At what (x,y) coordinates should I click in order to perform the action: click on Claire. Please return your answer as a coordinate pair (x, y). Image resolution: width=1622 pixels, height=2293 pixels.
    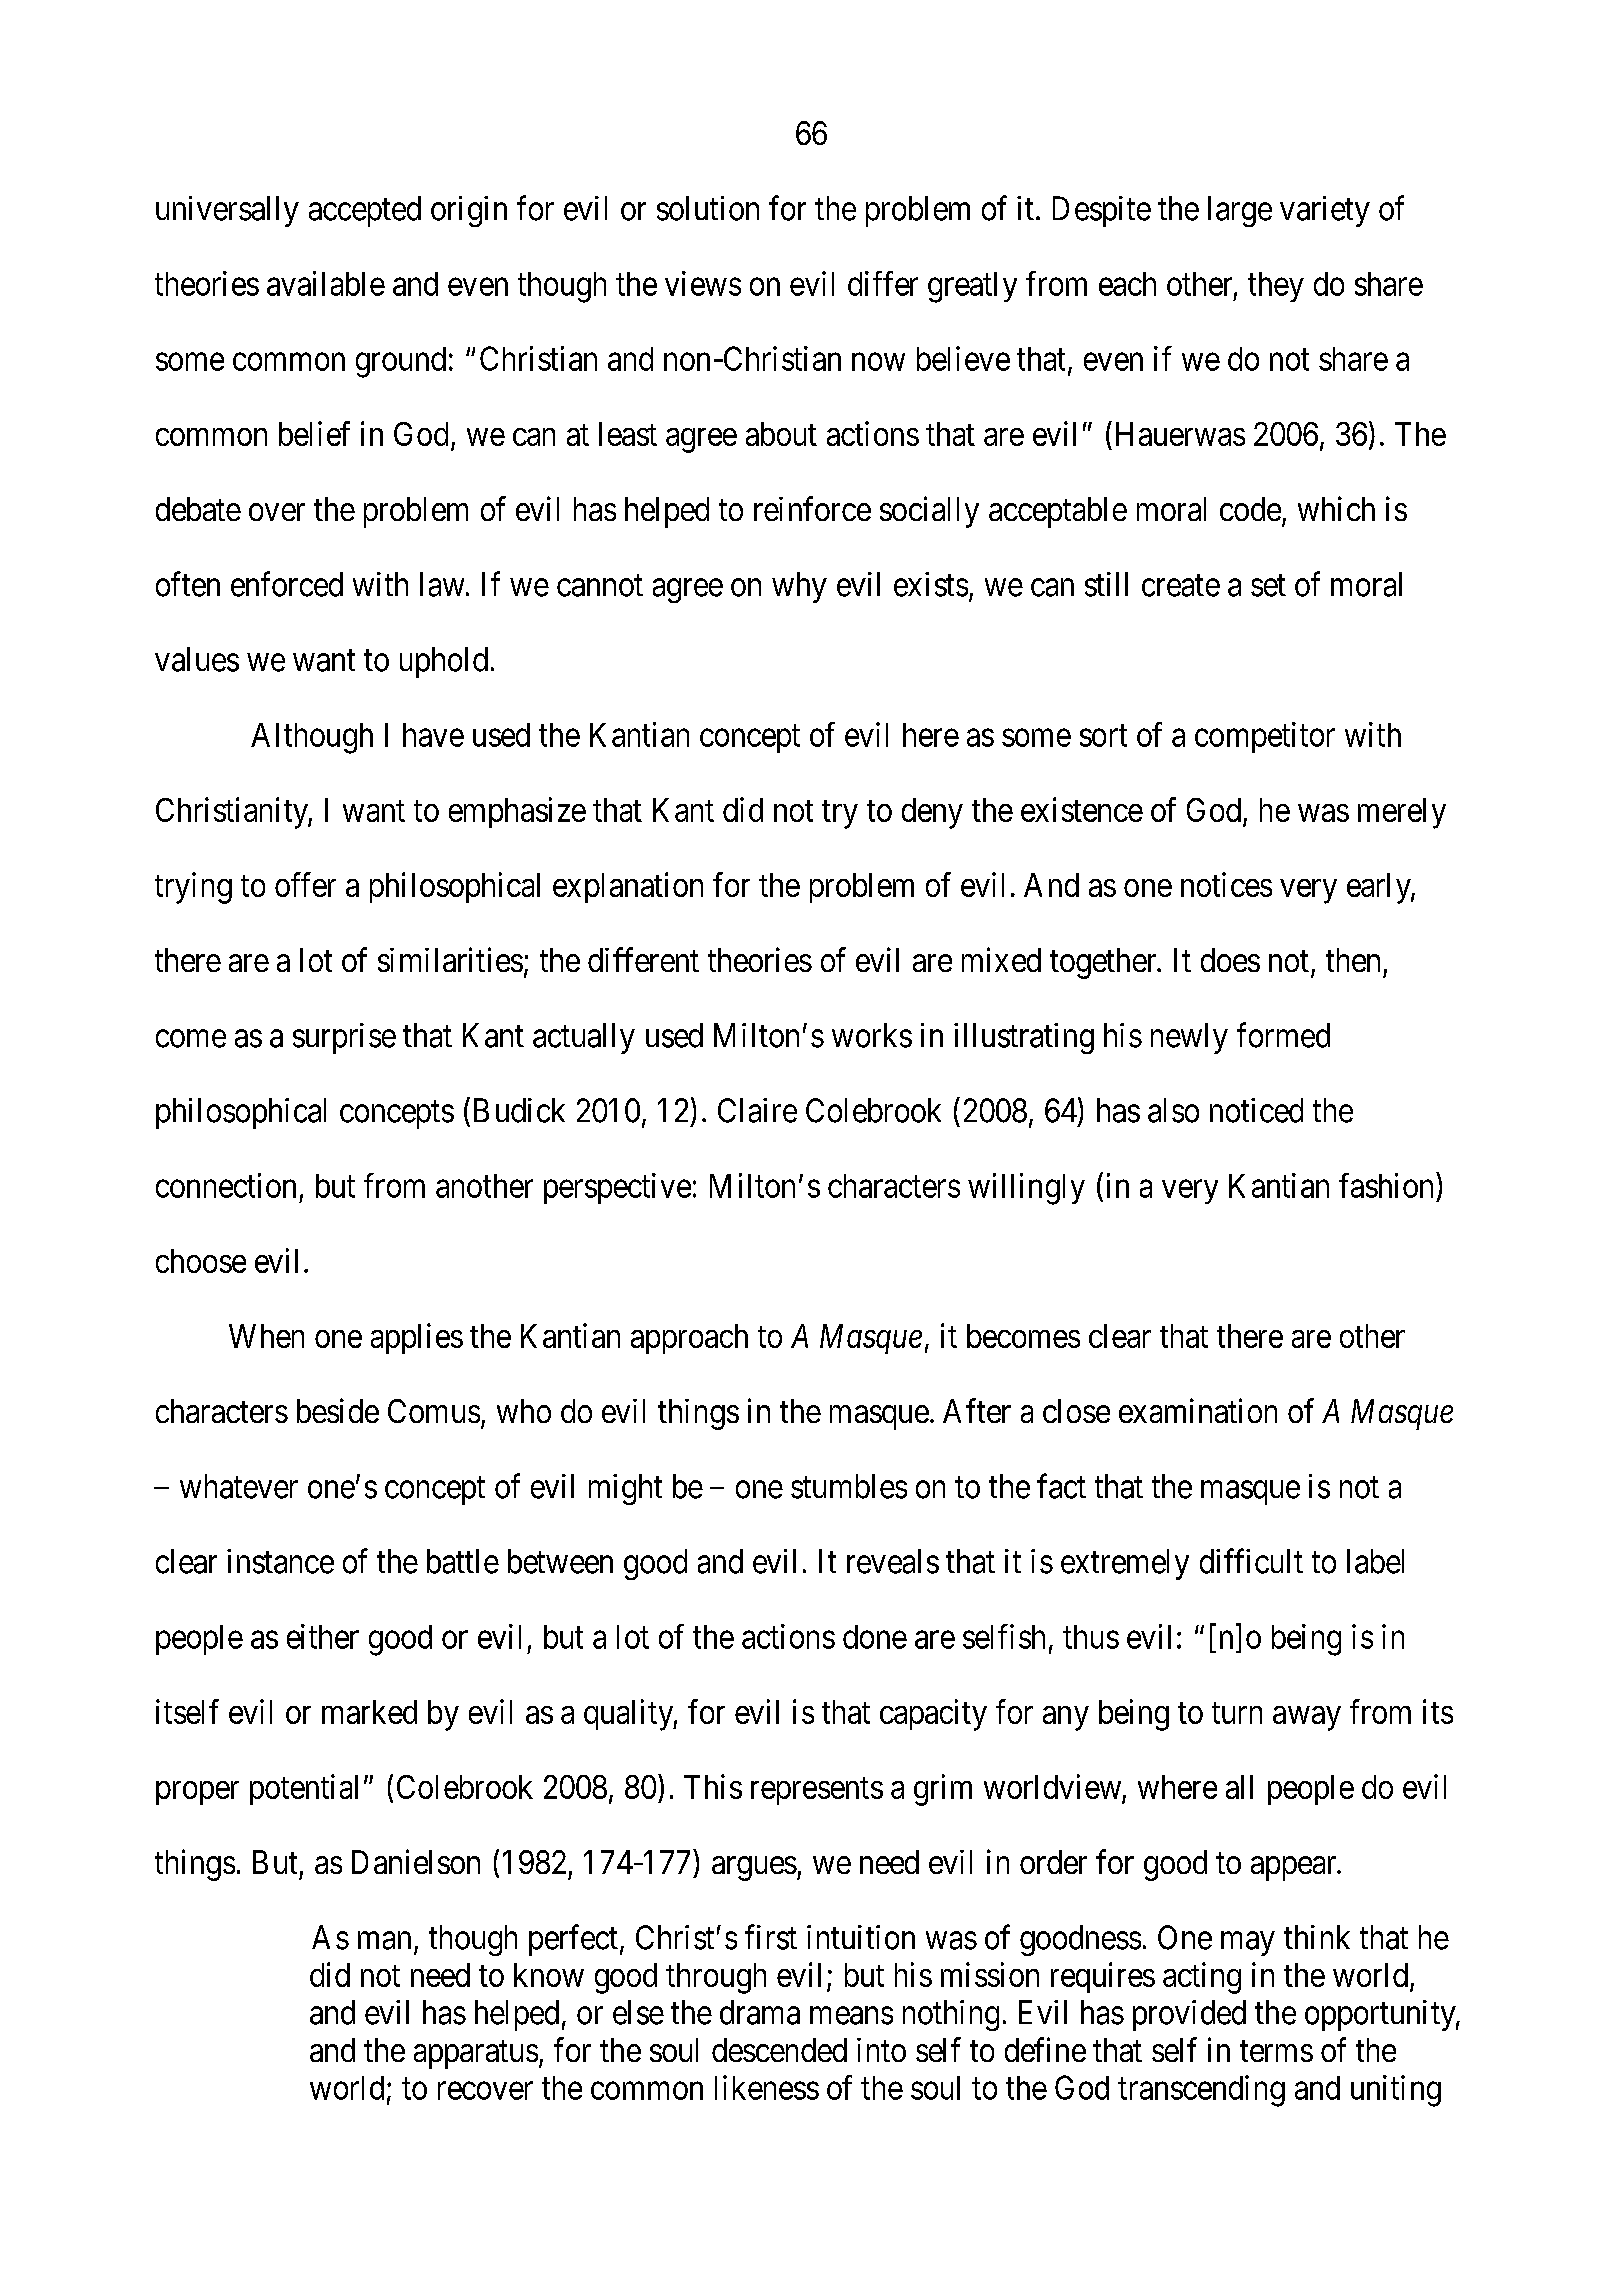
    Looking at the image, I should click on (757, 1110).
